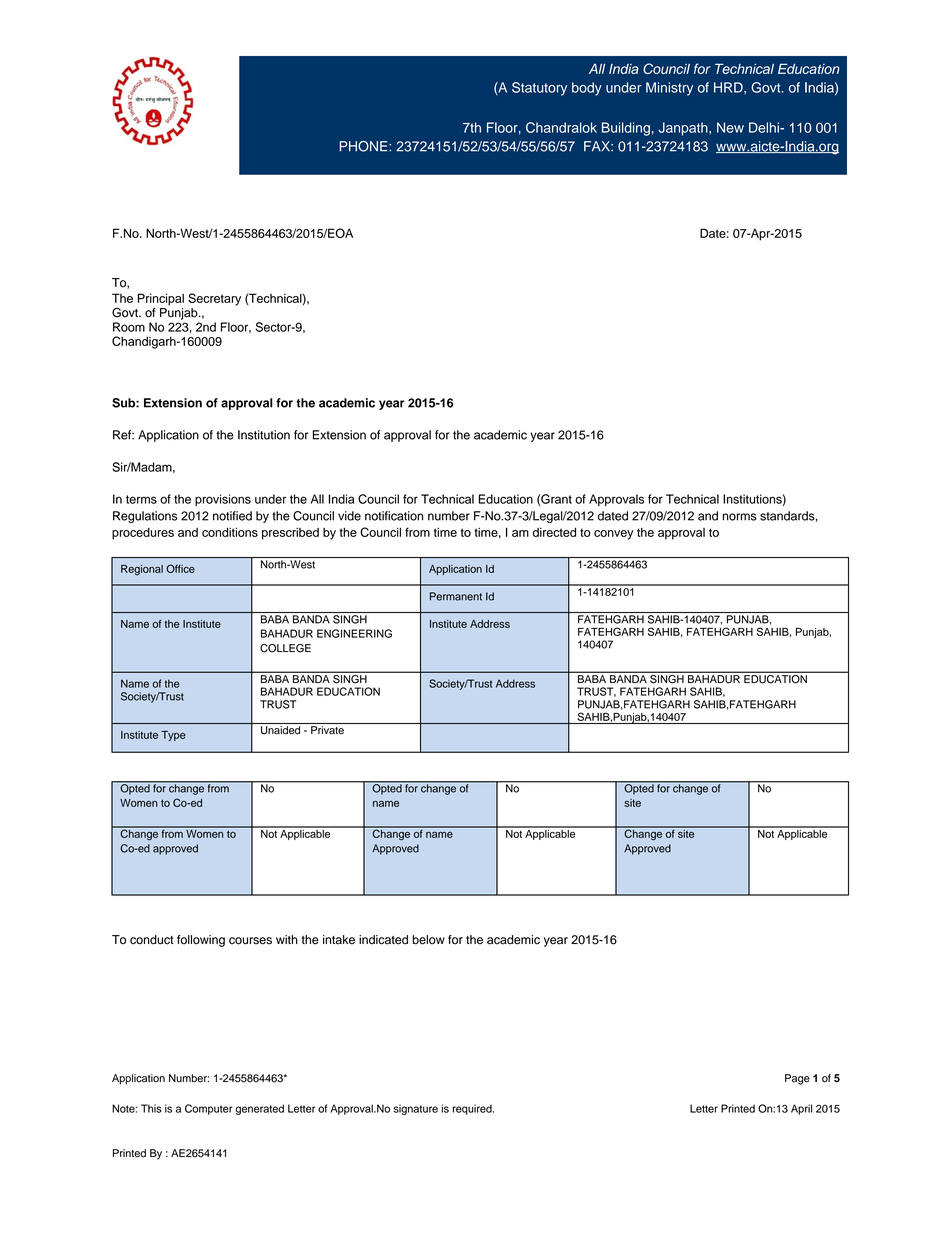 This document has height=1233, width=952. I want to click on norms, so click(740, 517).
